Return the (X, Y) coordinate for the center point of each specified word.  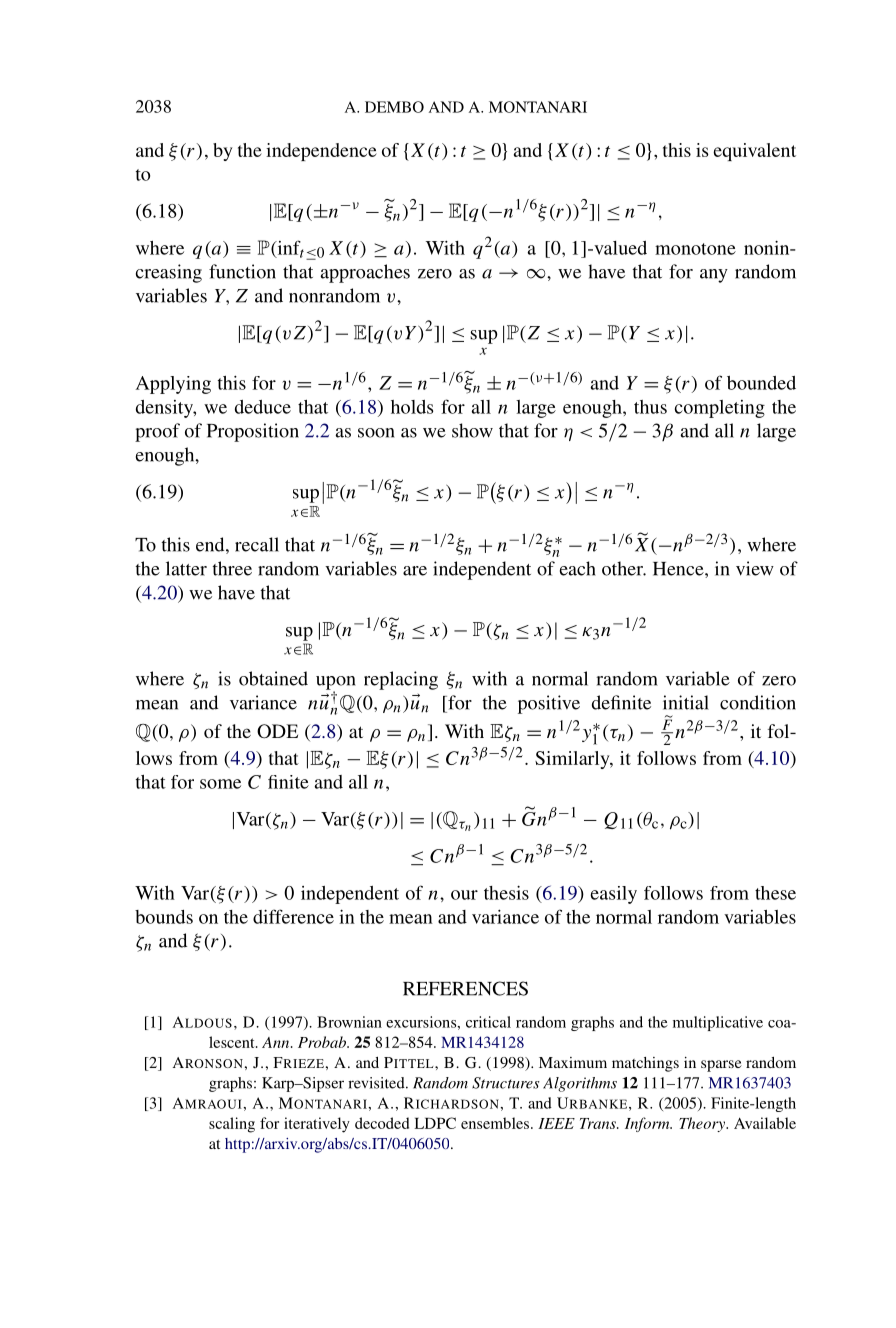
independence (321, 152)
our (464, 895)
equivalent (754, 152)
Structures (506, 1083)
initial (686, 702)
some (220, 784)
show (472, 430)
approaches (365, 273)
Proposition (253, 432)
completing (720, 409)
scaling (232, 1125)
